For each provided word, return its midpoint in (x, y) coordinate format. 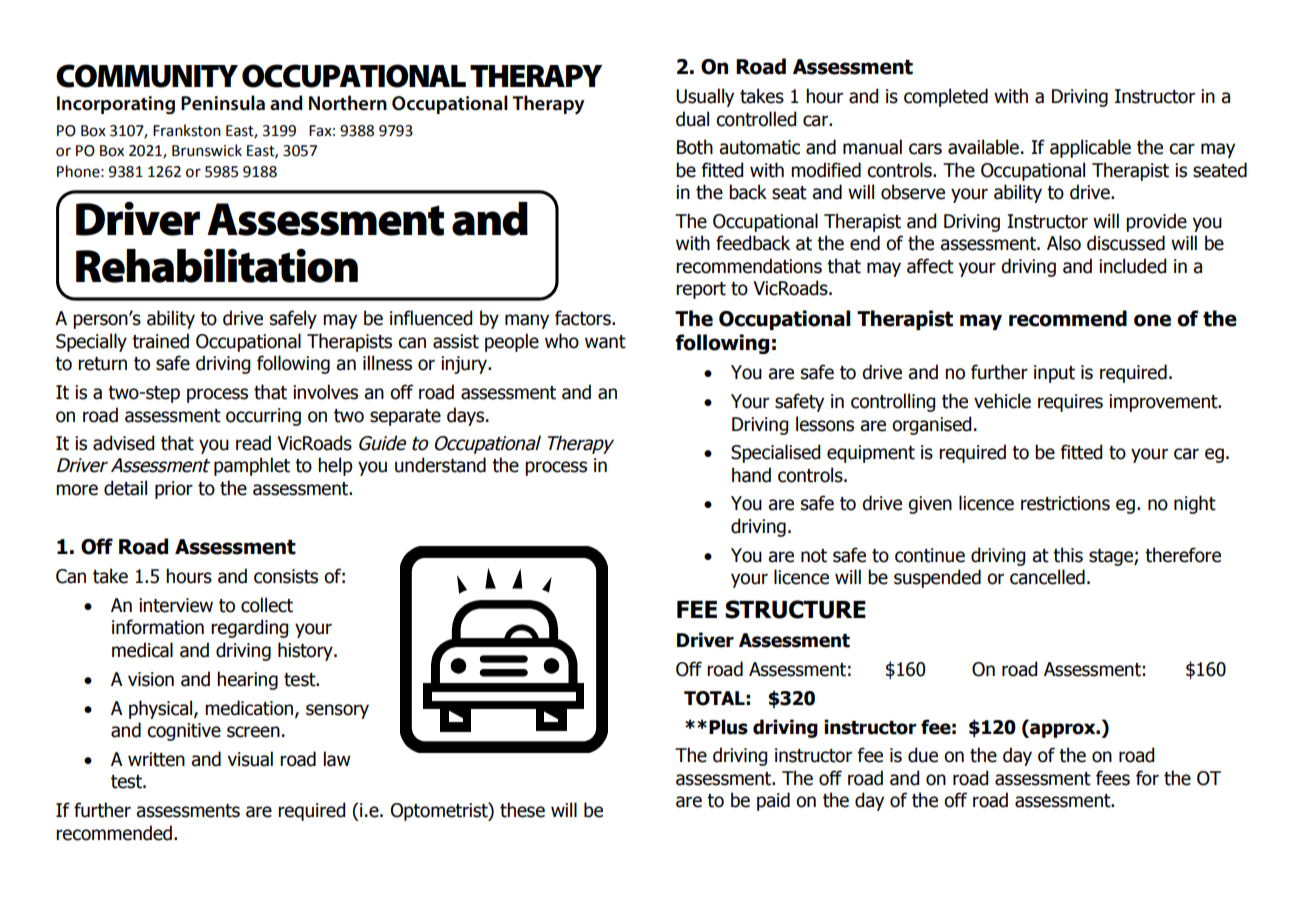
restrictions (1065, 503)
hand (751, 475)
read (253, 443)
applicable (1090, 148)
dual (692, 119)
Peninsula (223, 103)
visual (250, 759)
